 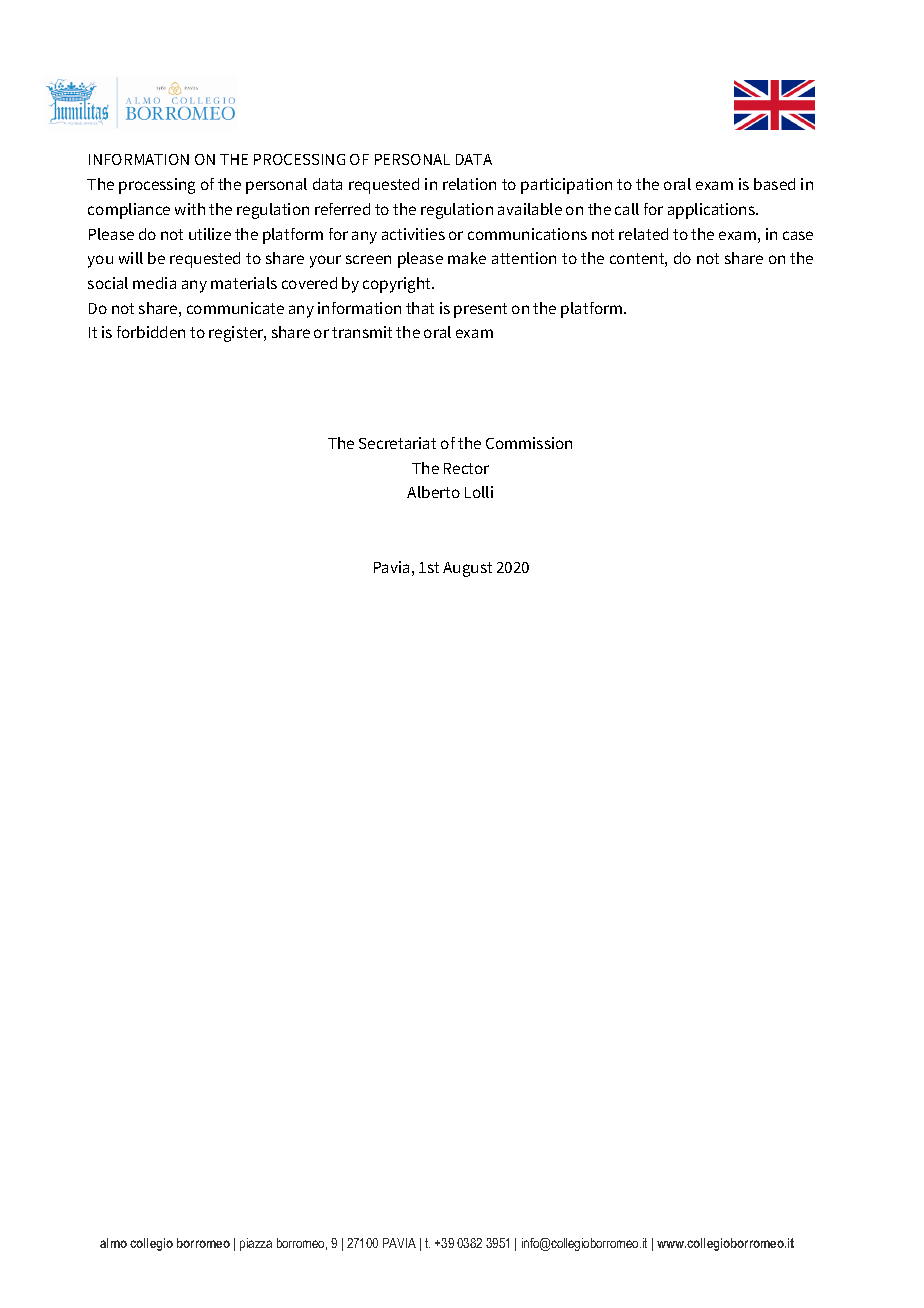 I want to click on August, so click(x=467, y=569).
